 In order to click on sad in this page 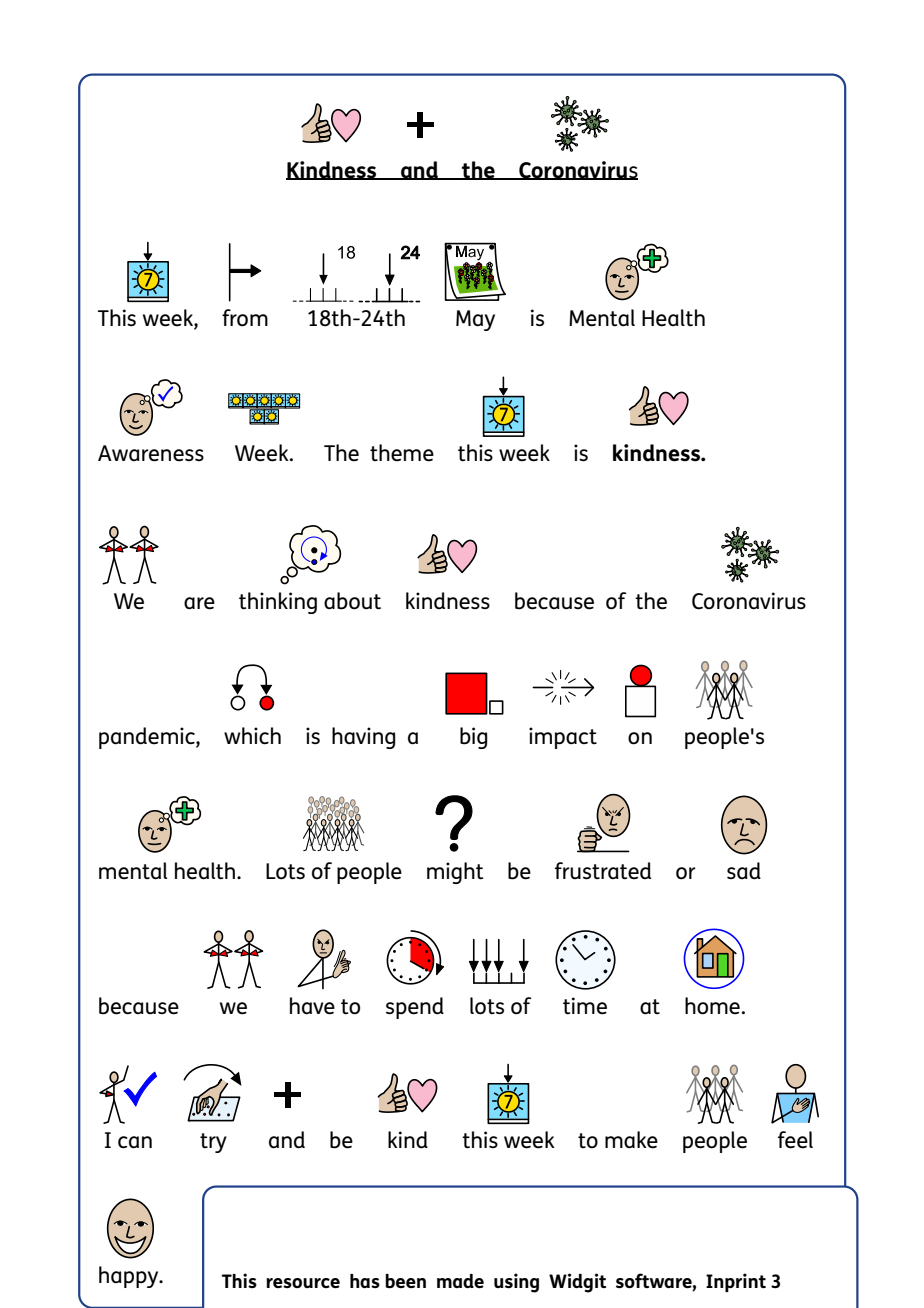, I will do `click(744, 871)`.
